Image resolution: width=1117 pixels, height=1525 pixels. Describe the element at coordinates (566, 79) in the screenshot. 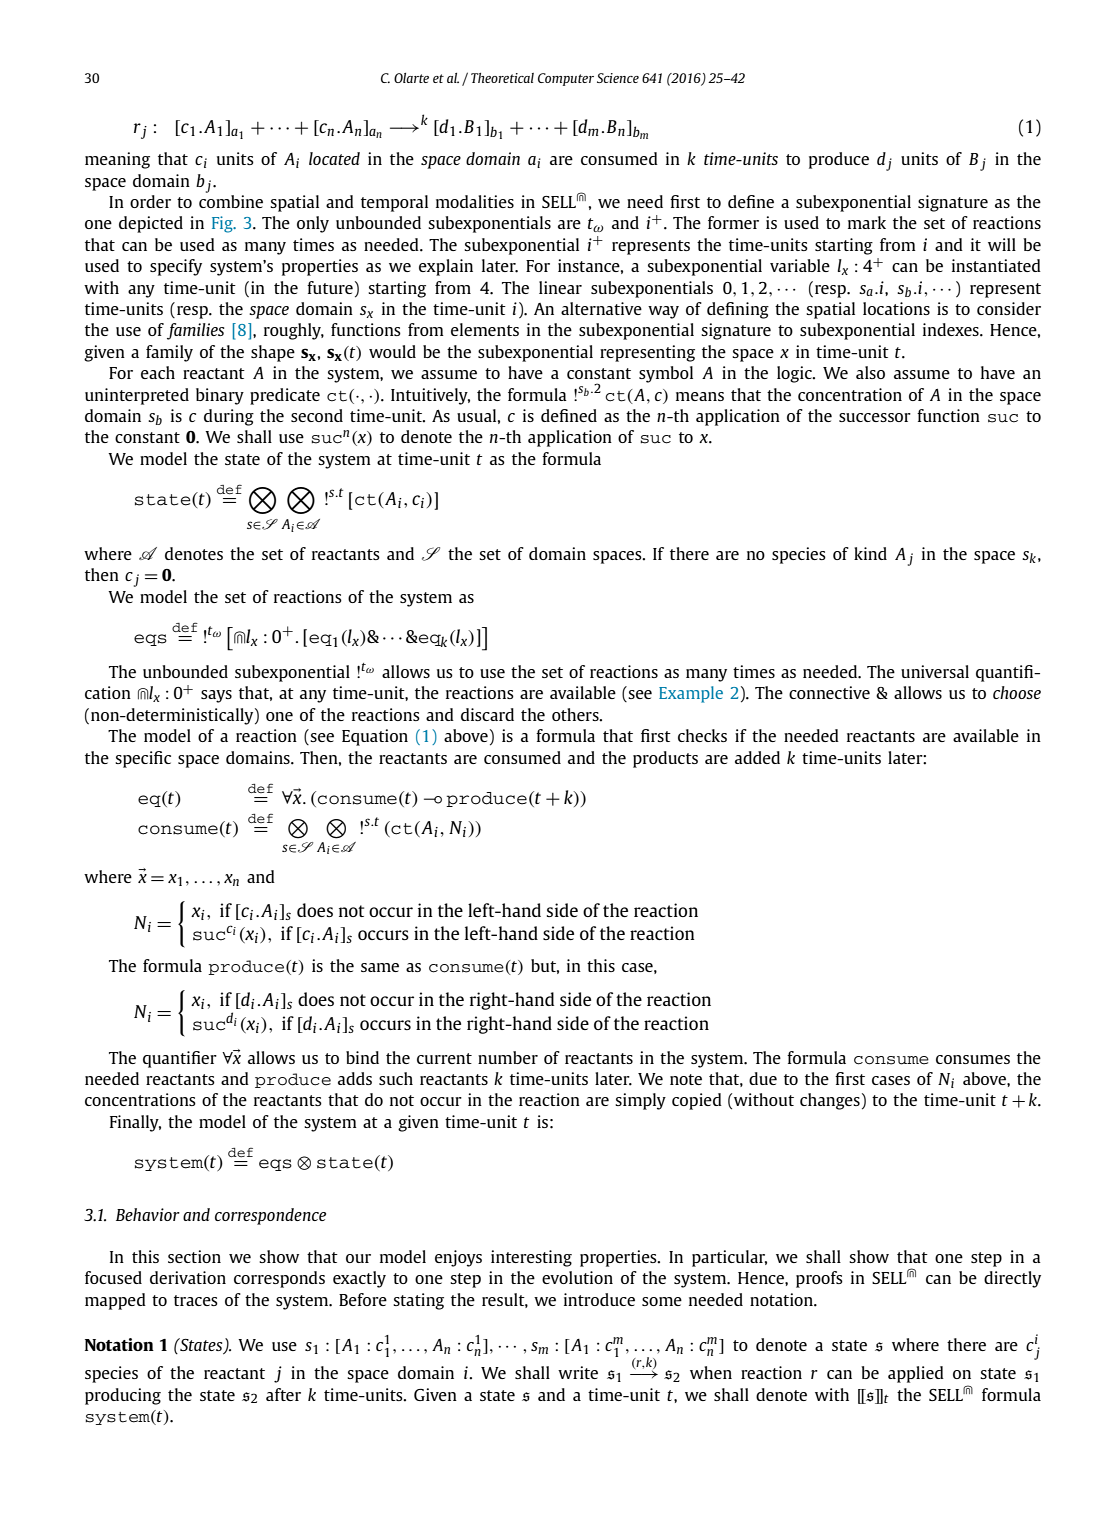

I see `Computer` at that location.
